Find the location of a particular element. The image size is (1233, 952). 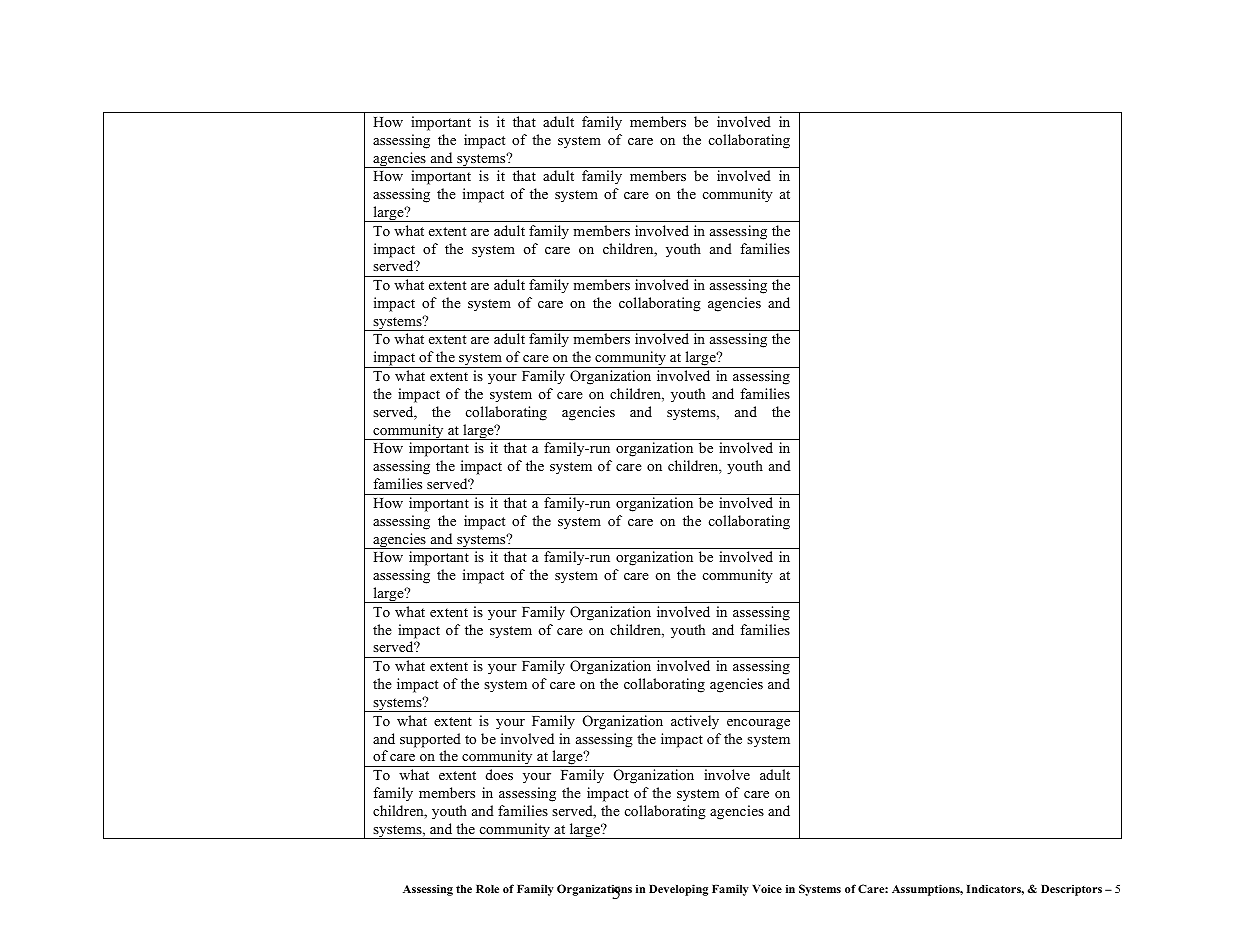

encourage is located at coordinates (758, 724).
